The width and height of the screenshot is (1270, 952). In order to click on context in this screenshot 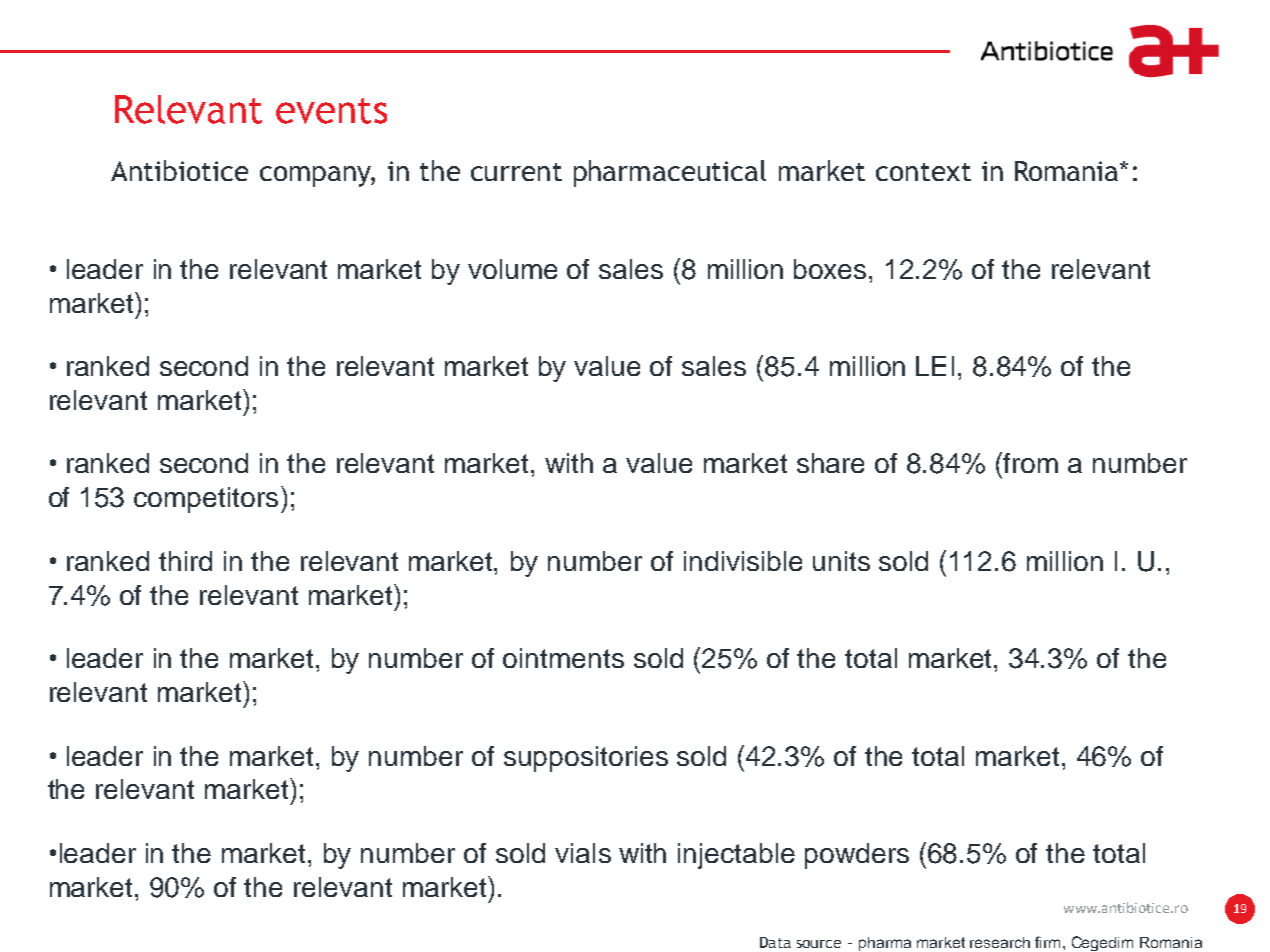, I will do `click(923, 172)`.
